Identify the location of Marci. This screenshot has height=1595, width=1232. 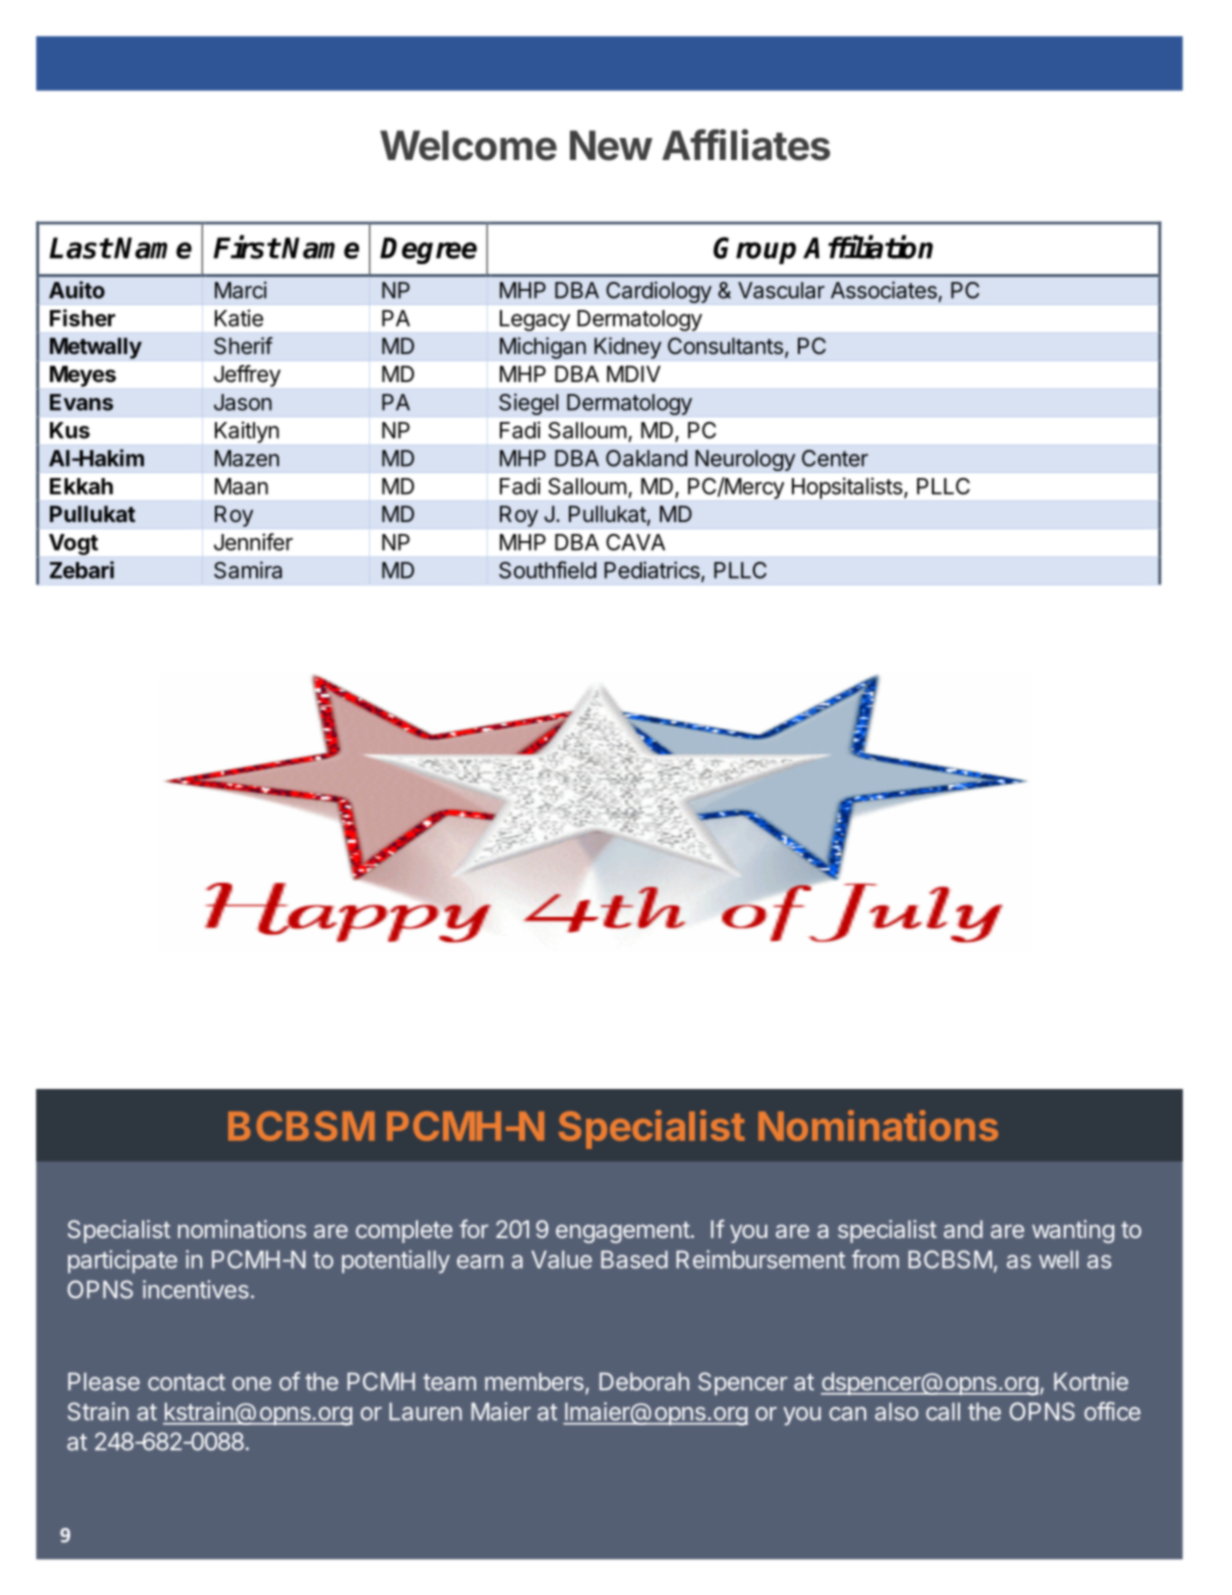
(241, 290).
